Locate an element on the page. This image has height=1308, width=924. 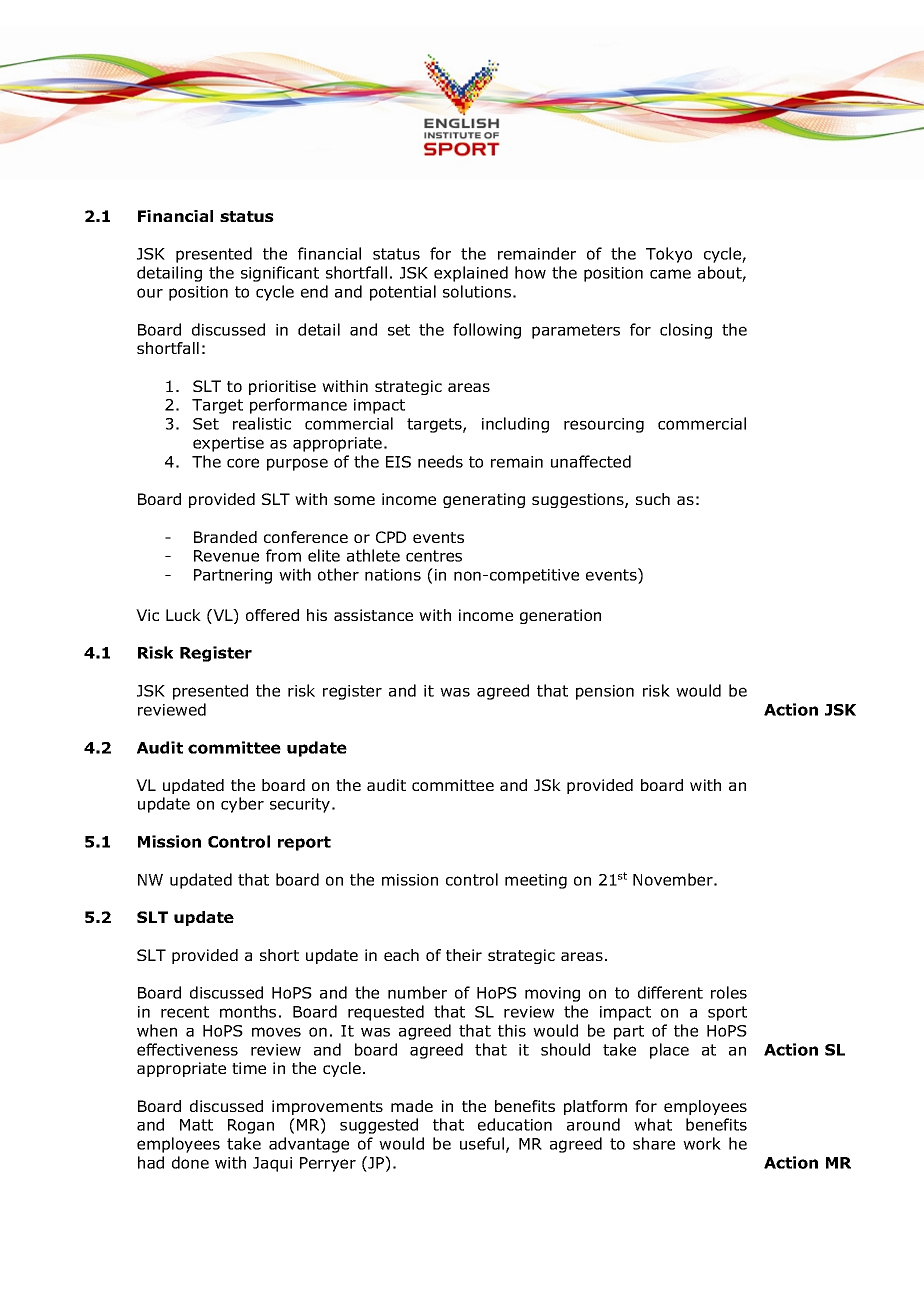
centres is located at coordinates (434, 556).
